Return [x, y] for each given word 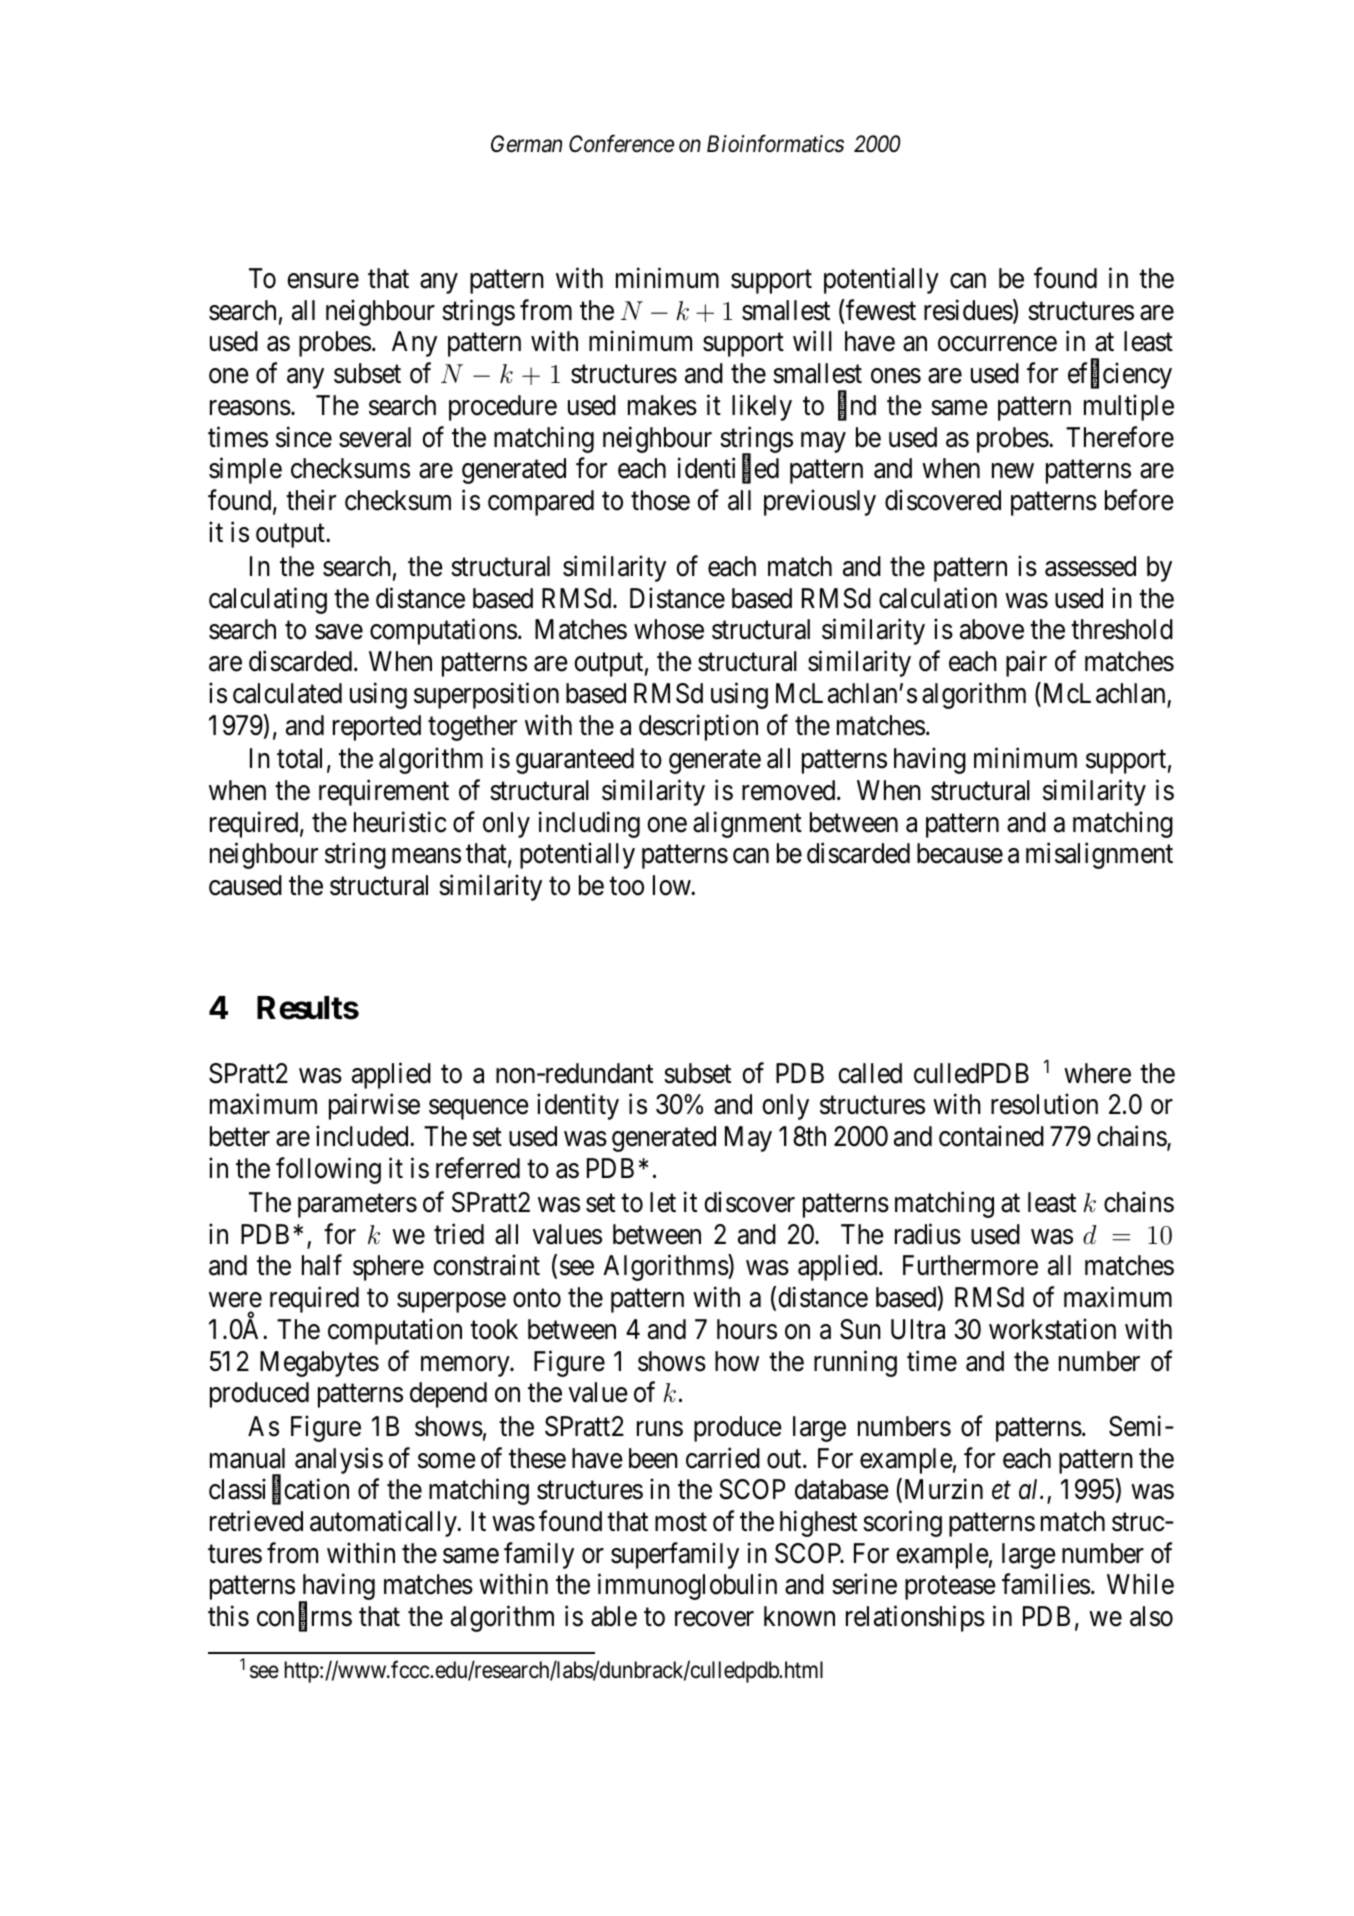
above [992, 629]
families [1046, 1584]
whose [669, 629]
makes [662, 405]
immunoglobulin [687, 1587]
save [339, 632]
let [663, 1202]
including [589, 824]
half [322, 1265]
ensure [323, 281]
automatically [384, 1524]
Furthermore [970, 1265]
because [960, 853]
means [426, 856]
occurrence [997, 344]
